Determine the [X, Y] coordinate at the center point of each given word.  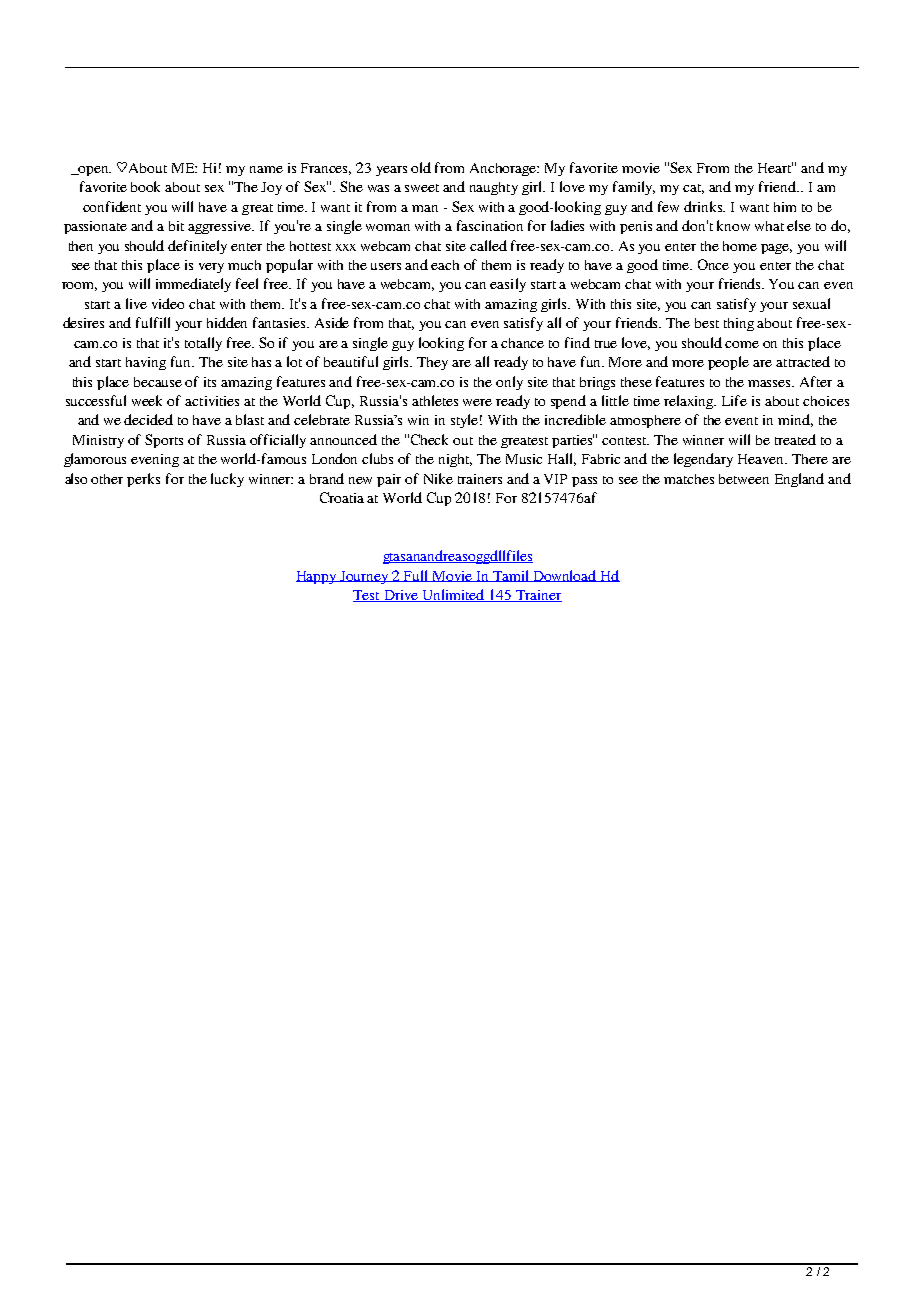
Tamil [511, 576]
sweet [422, 188]
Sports [164, 441]
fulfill [153, 322]
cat [693, 189]
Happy [317, 577]
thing [739, 324]
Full [416, 576]
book [145, 186]
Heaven [762, 459]
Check [429, 439]
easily [508, 285]
